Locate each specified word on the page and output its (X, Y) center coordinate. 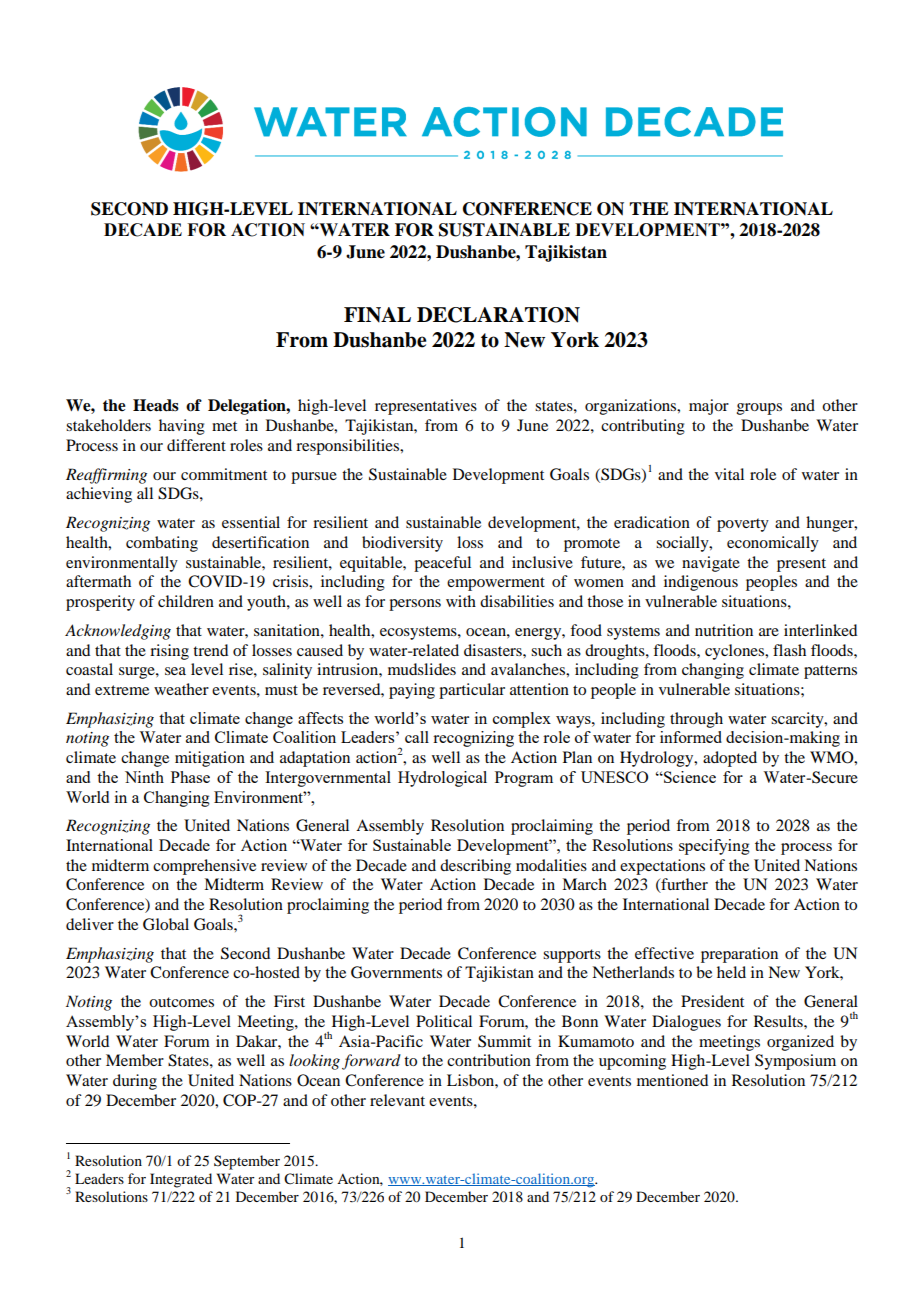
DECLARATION (498, 315)
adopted (730, 759)
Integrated (181, 1180)
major (709, 407)
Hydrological (442, 779)
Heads (156, 405)
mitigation (210, 759)
